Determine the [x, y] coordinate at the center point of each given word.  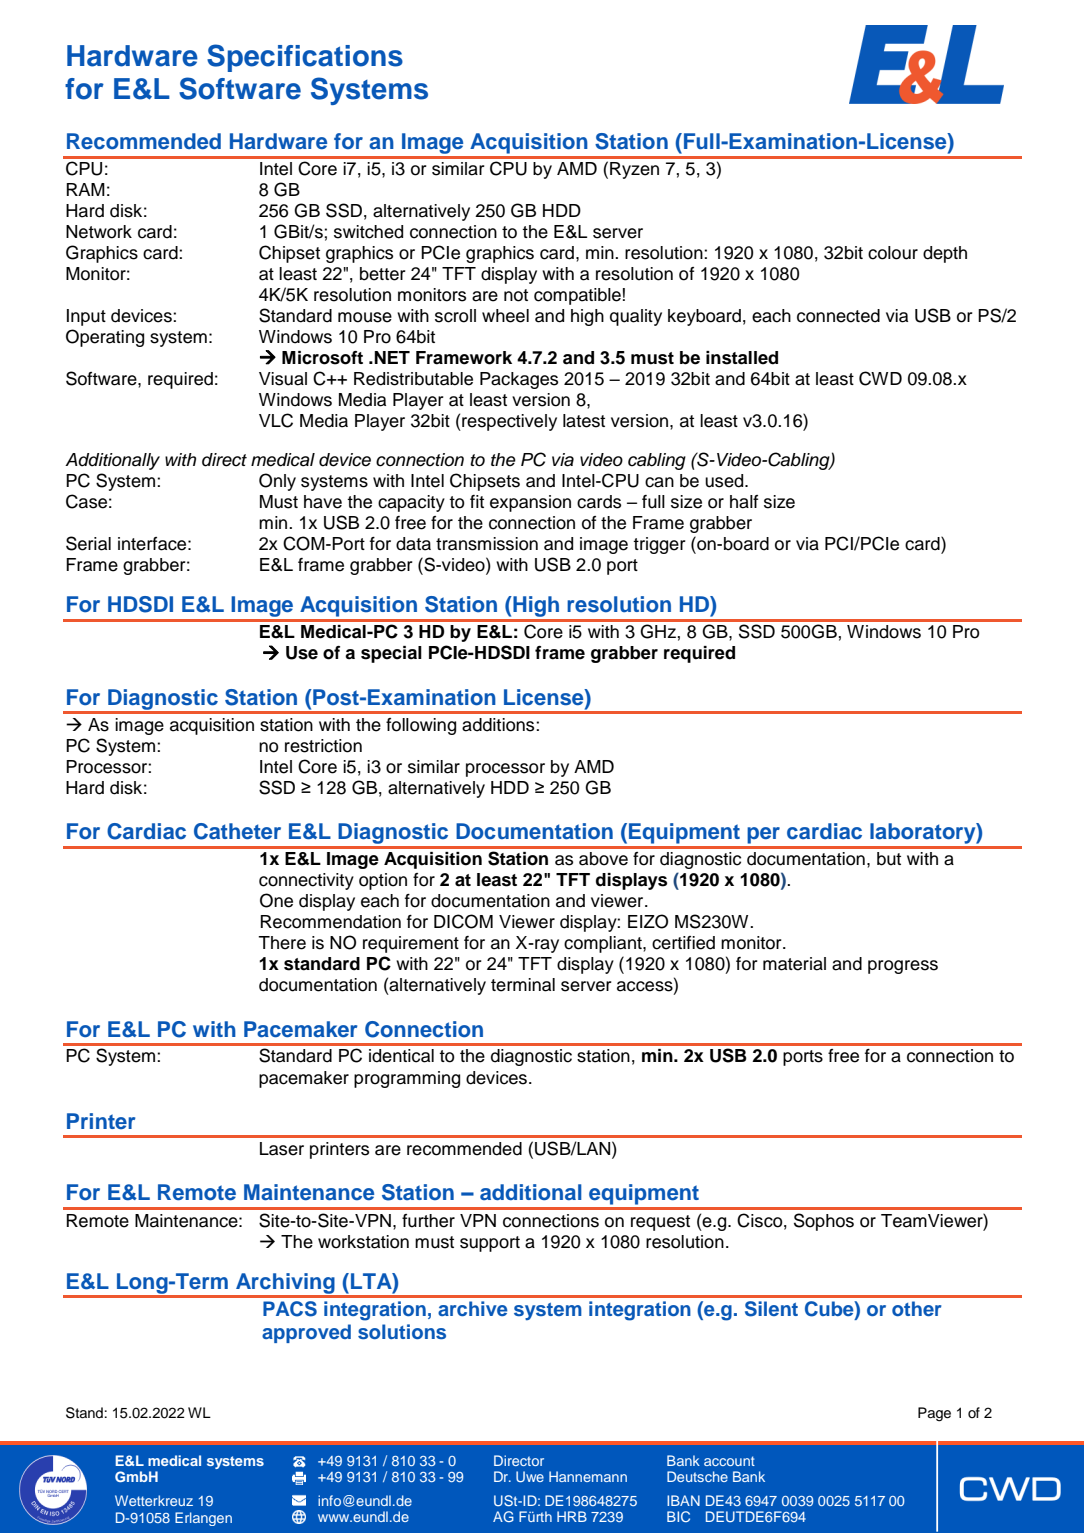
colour [893, 253]
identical [401, 1056]
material [794, 964]
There [282, 943]
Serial [88, 543]
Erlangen [203, 1519]
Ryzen [634, 170]
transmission [487, 544]
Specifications [305, 58]
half [744, 502]
